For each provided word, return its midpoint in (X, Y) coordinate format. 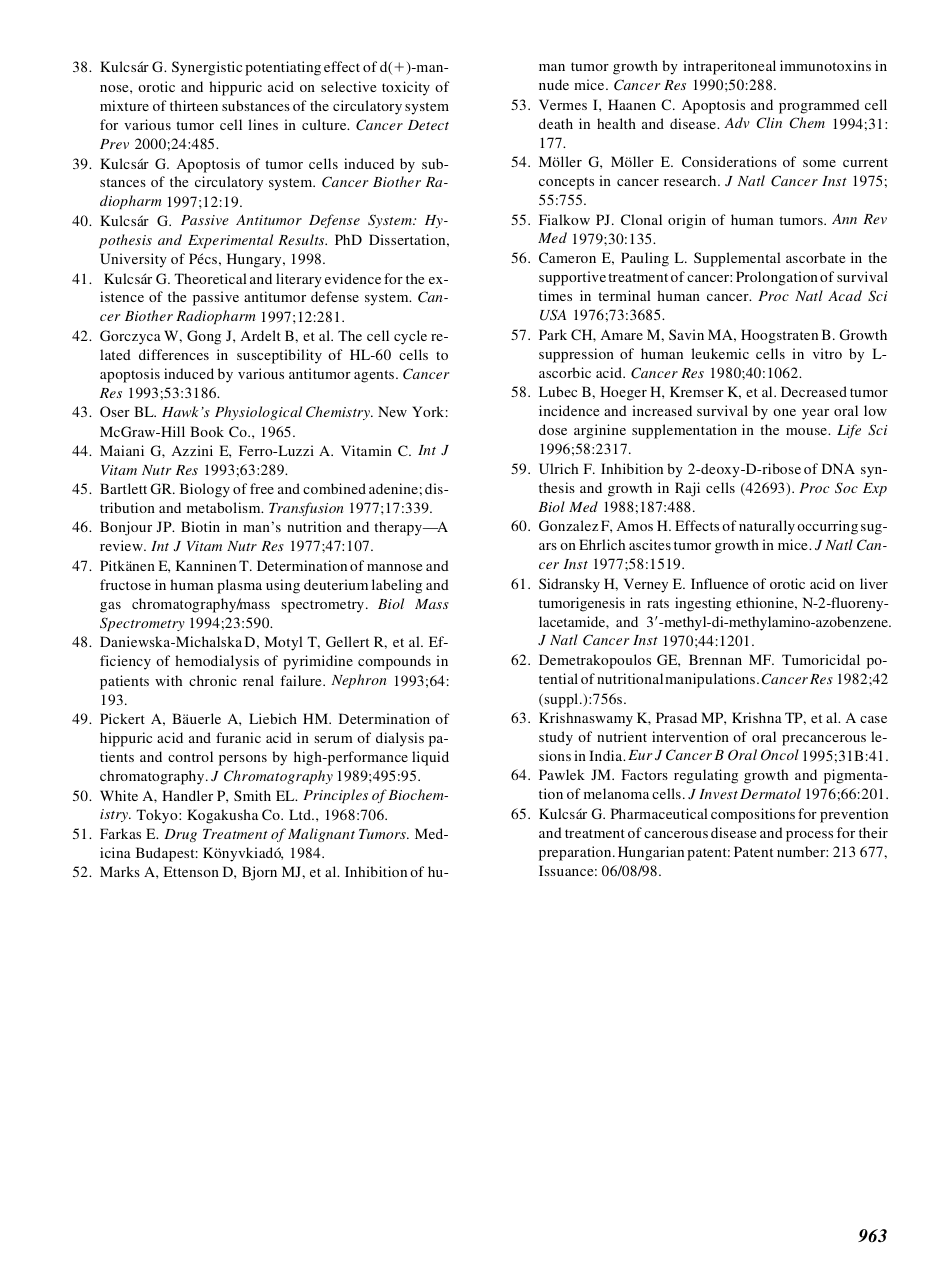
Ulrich (558, 468)
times (555, 295)
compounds (394, 662)
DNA (838, 468)
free (262, 488)
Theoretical (210, 278)
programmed (819, 106)
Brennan (715, 659)
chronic (213, 680)
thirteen (194, 105)
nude (554, 84)
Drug (180, 835)
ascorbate (815, 257)
